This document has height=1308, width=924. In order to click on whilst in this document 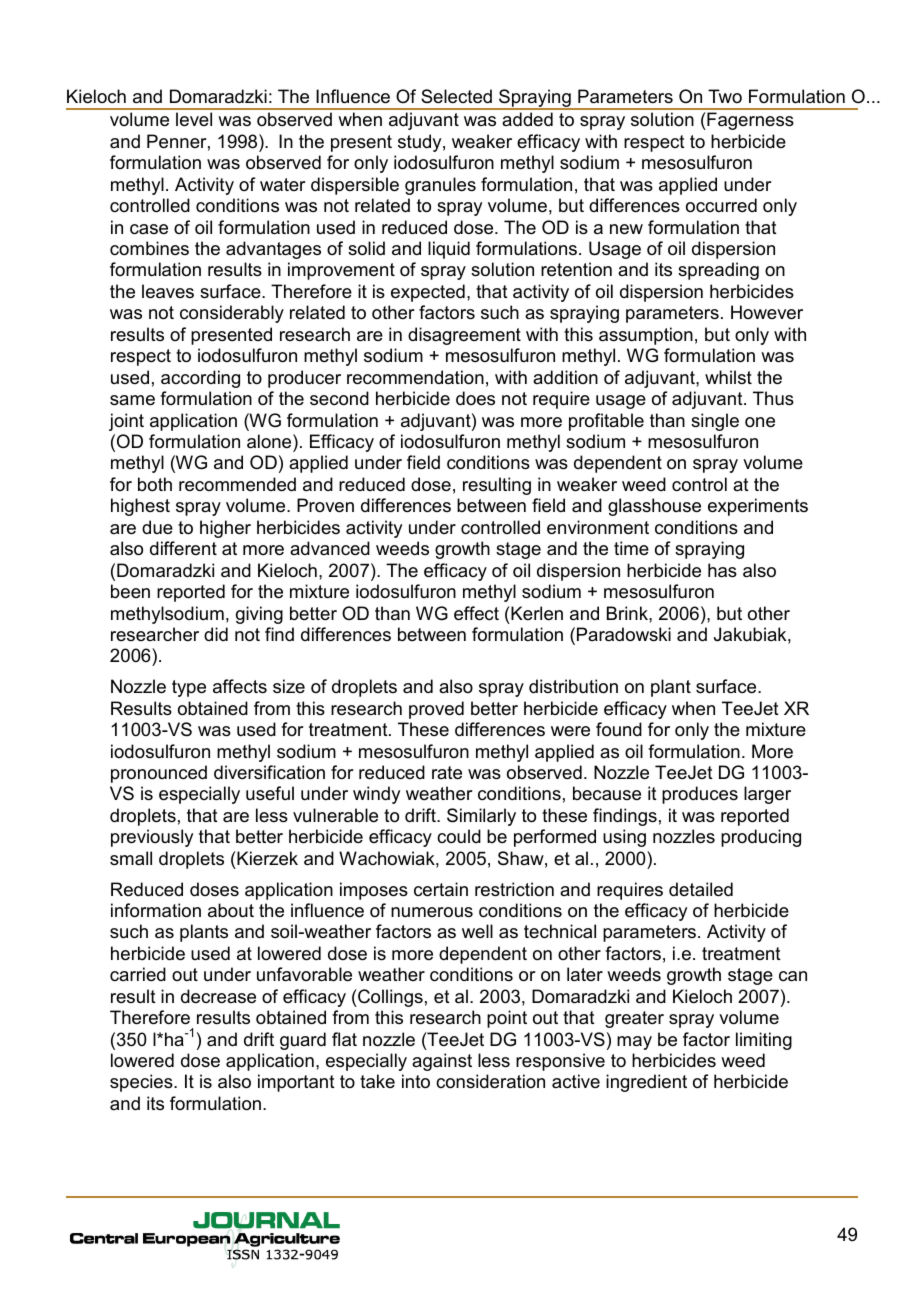, I will do `click(728, 377)`.
